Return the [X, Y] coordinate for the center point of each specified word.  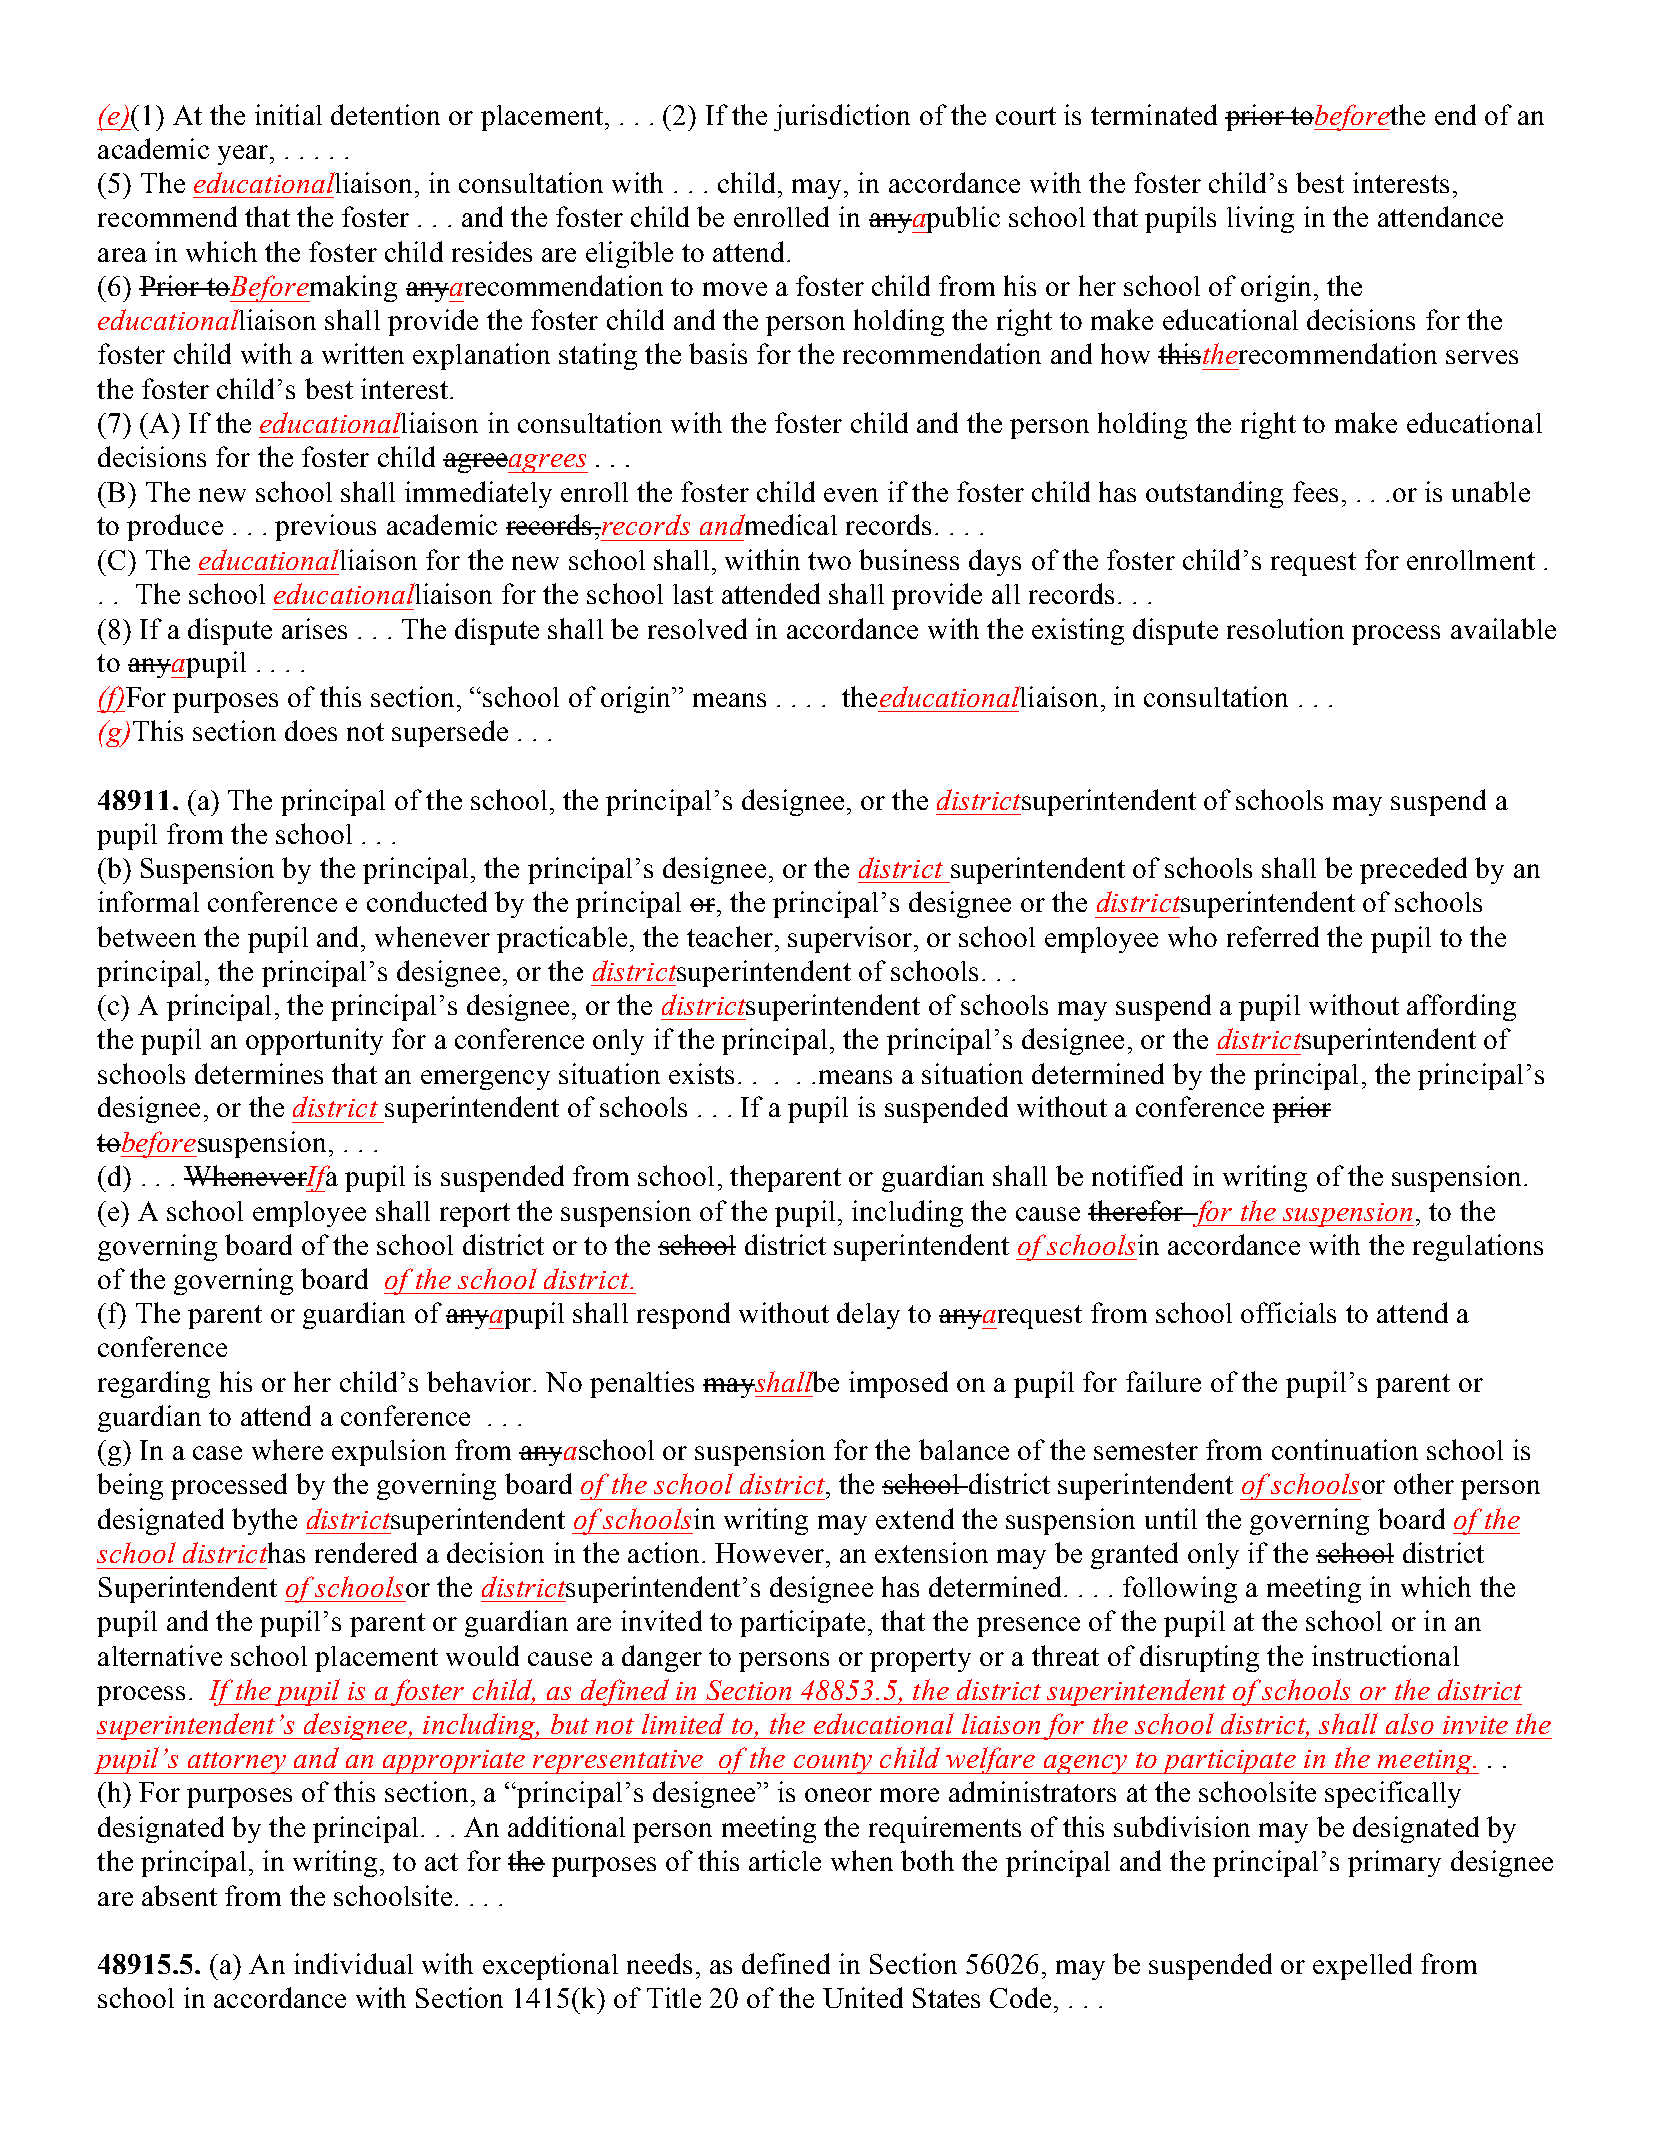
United [863, 1997]
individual [353, 1963]
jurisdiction [842, 117]
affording [1461, 1007]
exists [701, 1073]
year [244, 155]
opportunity [314, 1041]
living [1260, 219]
